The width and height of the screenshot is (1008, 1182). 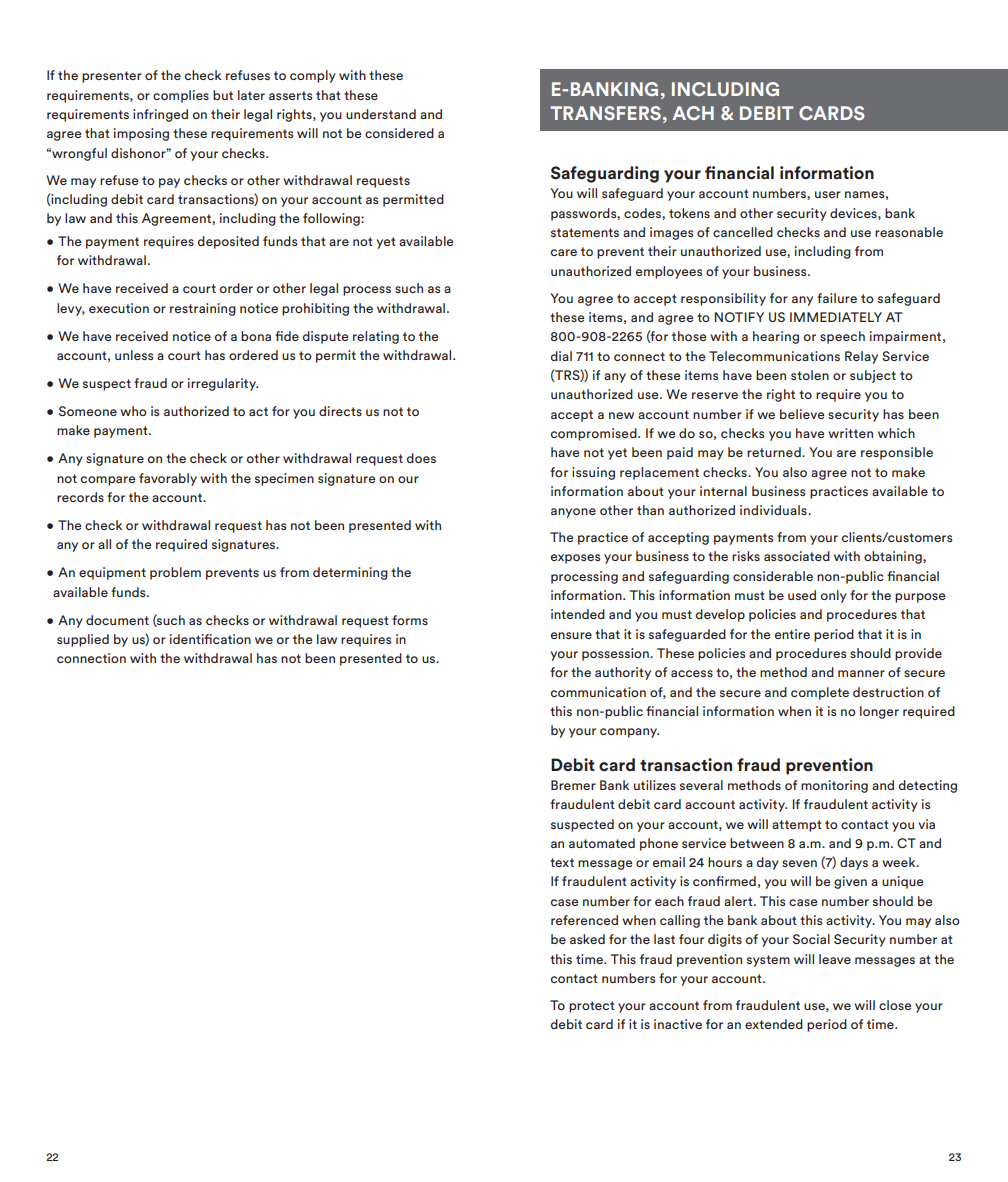 What do you see at coordinates (797, 556) in the screenshot?
I see `associated` at bounding box center [797, 556].
